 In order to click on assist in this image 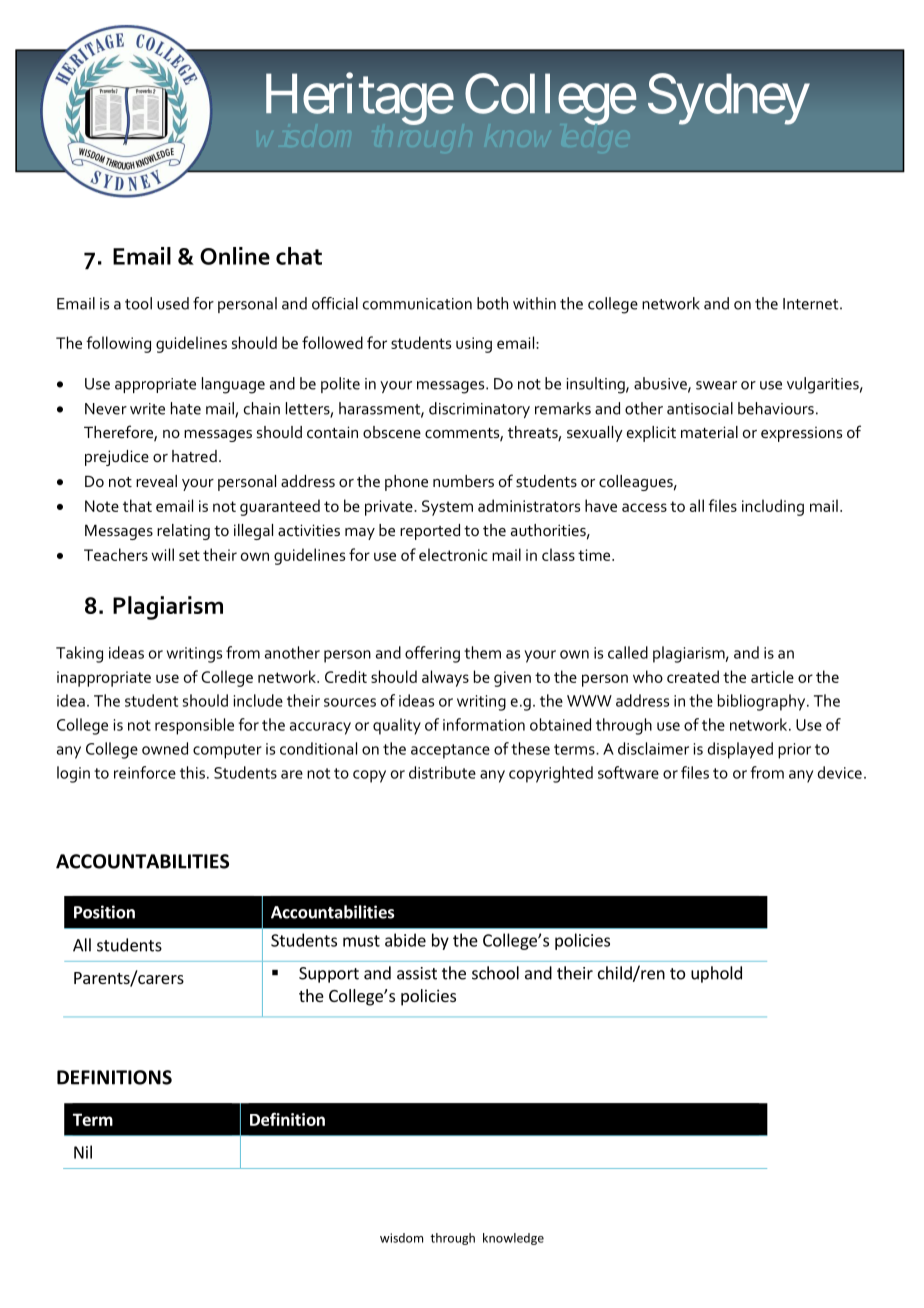, I will do `click(417, 973)`.
